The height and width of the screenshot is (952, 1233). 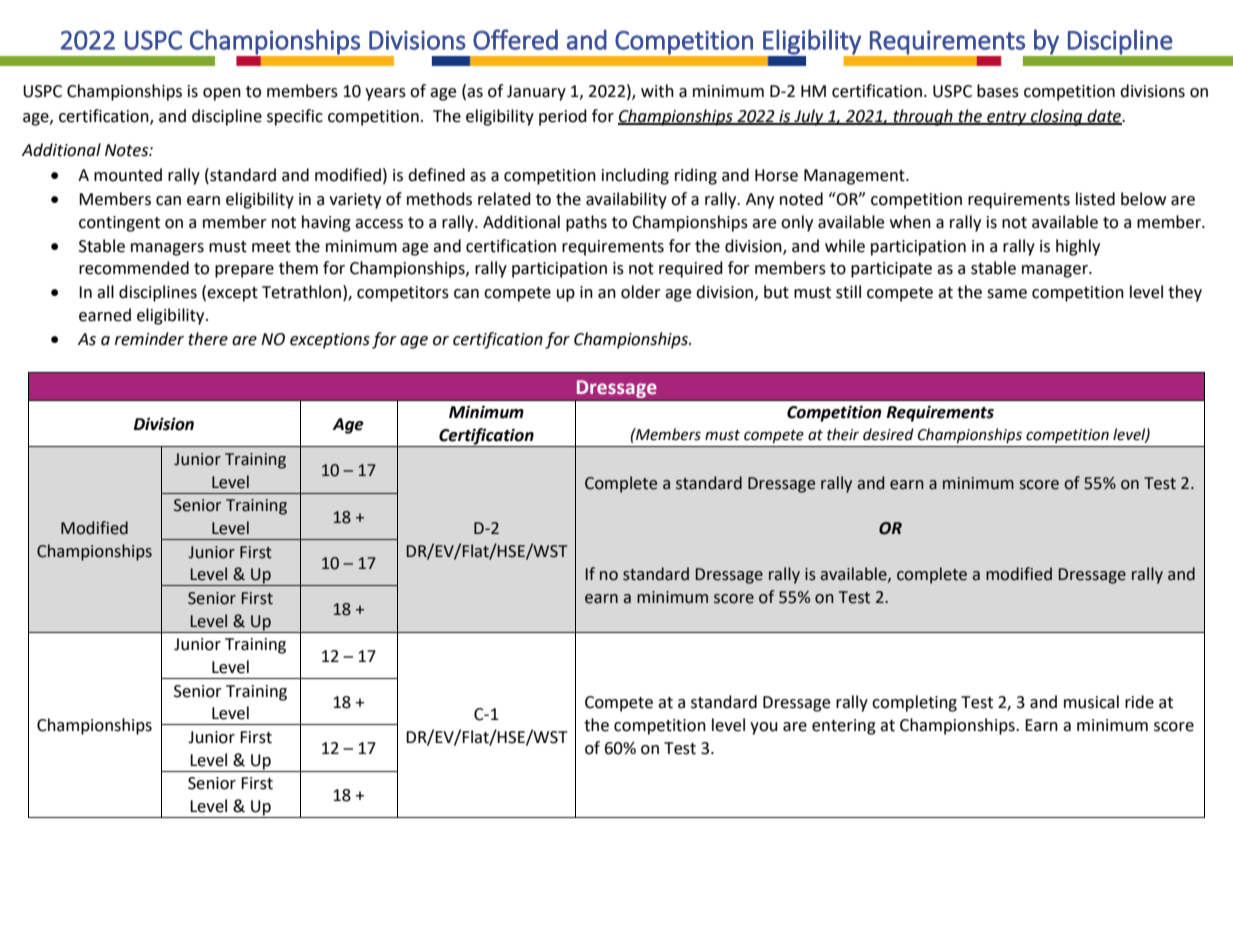 I want to click on you, so click(x=764, y=728).
